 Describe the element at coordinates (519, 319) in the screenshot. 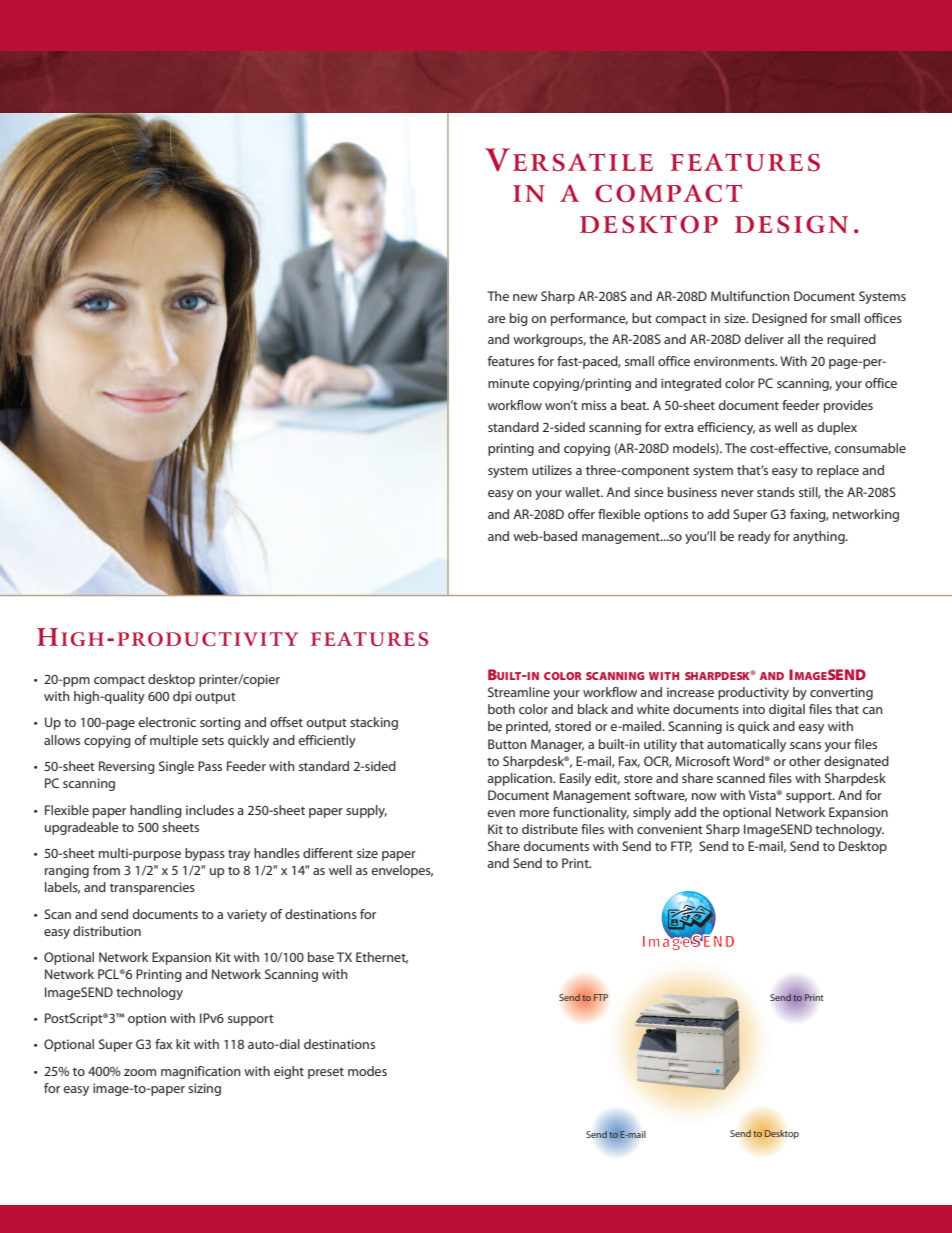

I see `big` at that location.
